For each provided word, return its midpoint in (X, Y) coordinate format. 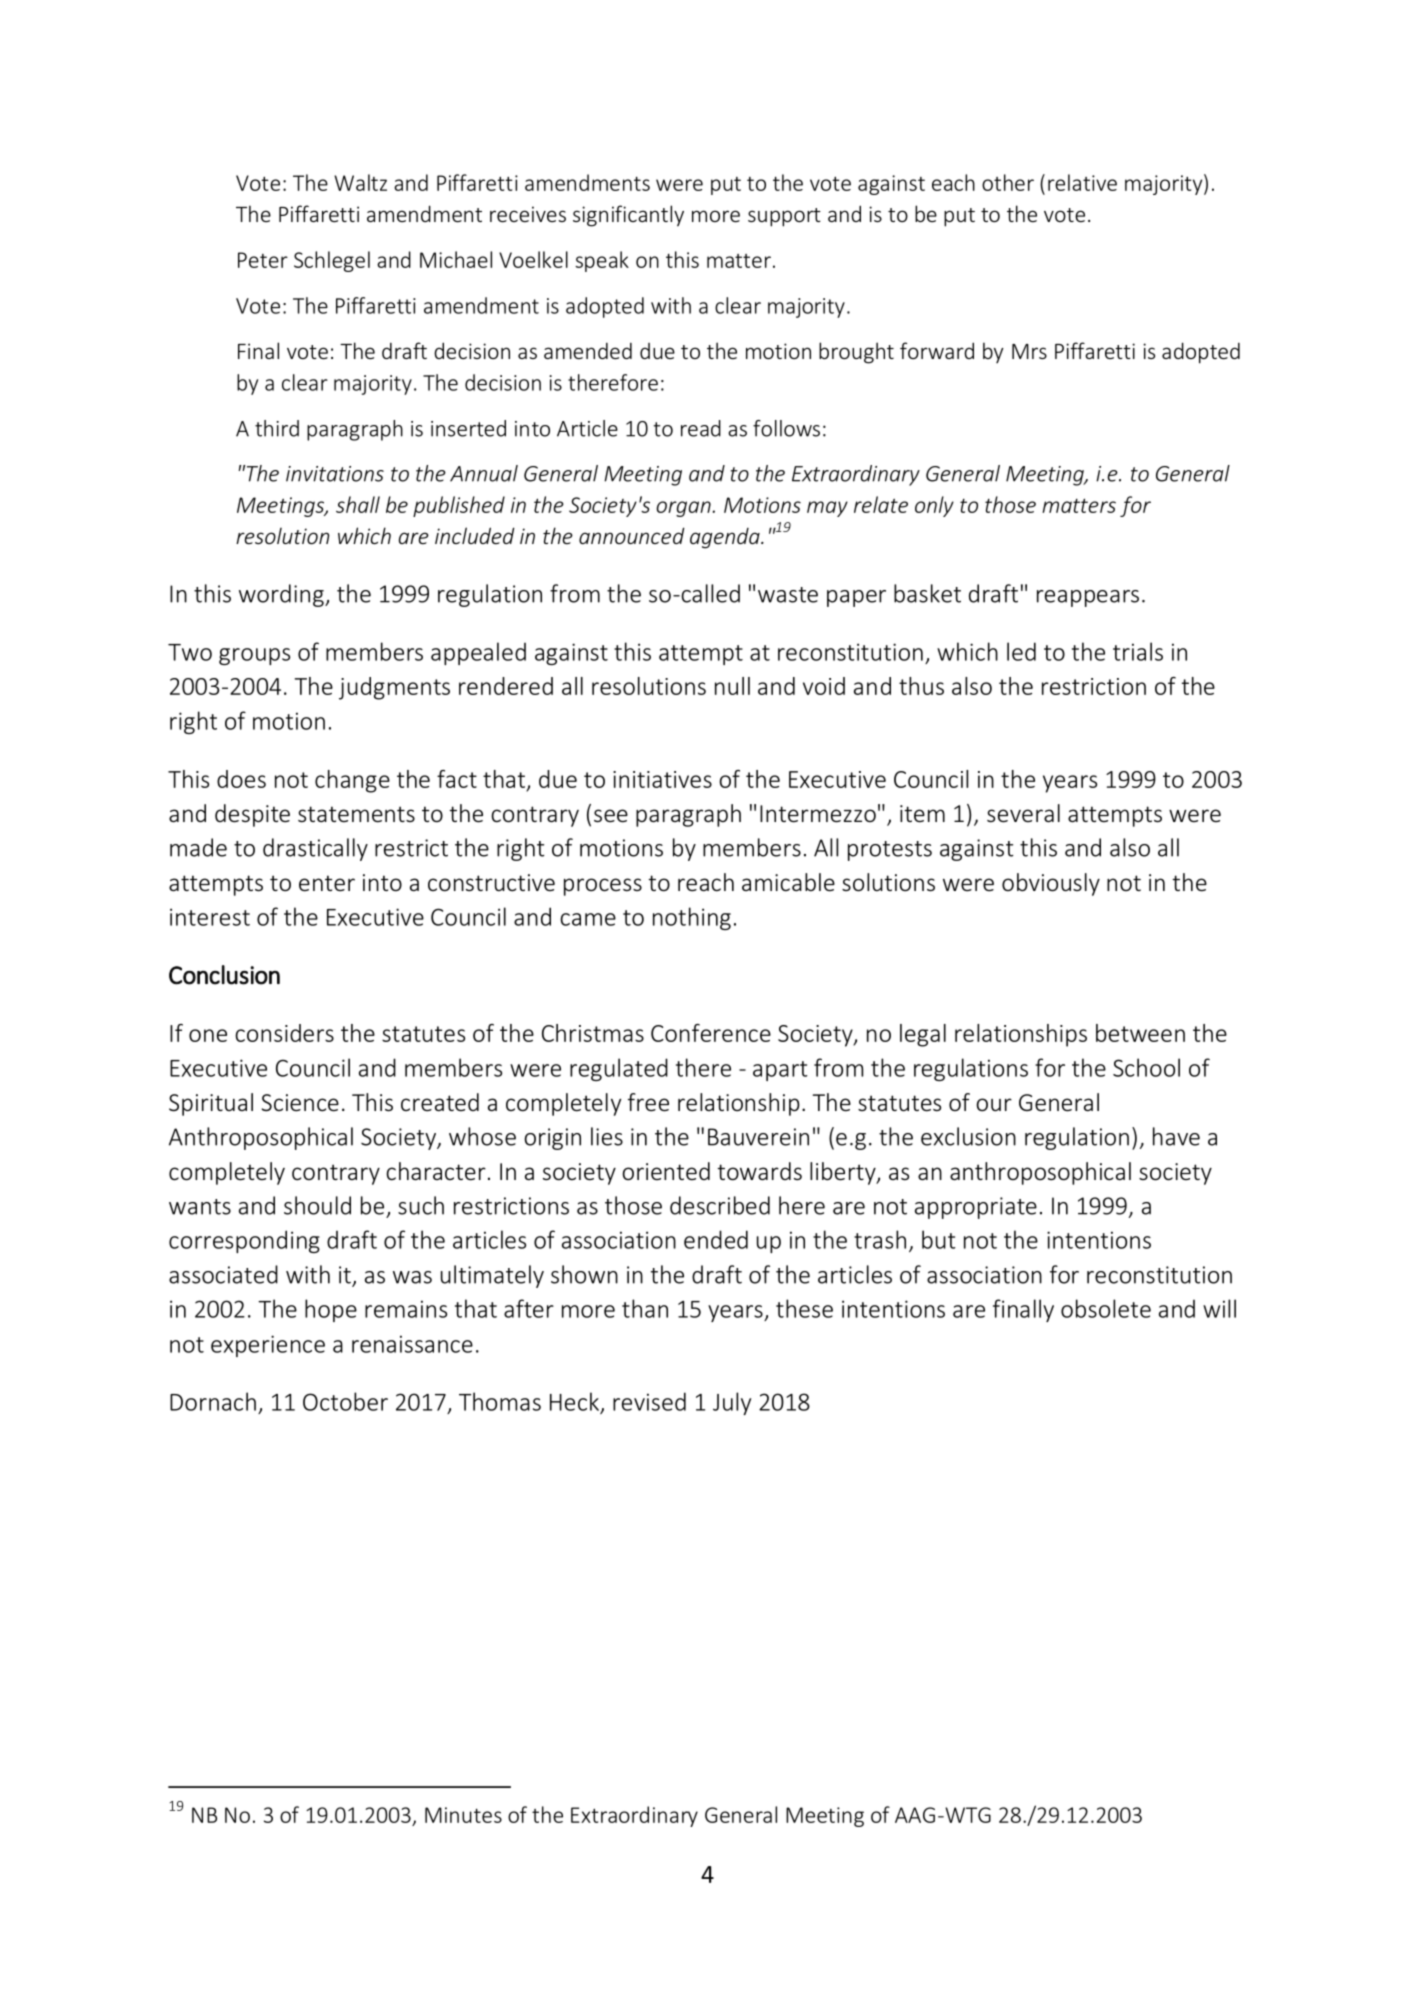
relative (1082, 182)
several (1023, 813)
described (720, 1205)
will (1219, 1308)
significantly (628, 216)
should (317, 1205)
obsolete (1106, 1308)
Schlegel (332, 261)
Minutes (463, 1815)
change (352, 781)
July (732, 1403)
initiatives (662, 779)
